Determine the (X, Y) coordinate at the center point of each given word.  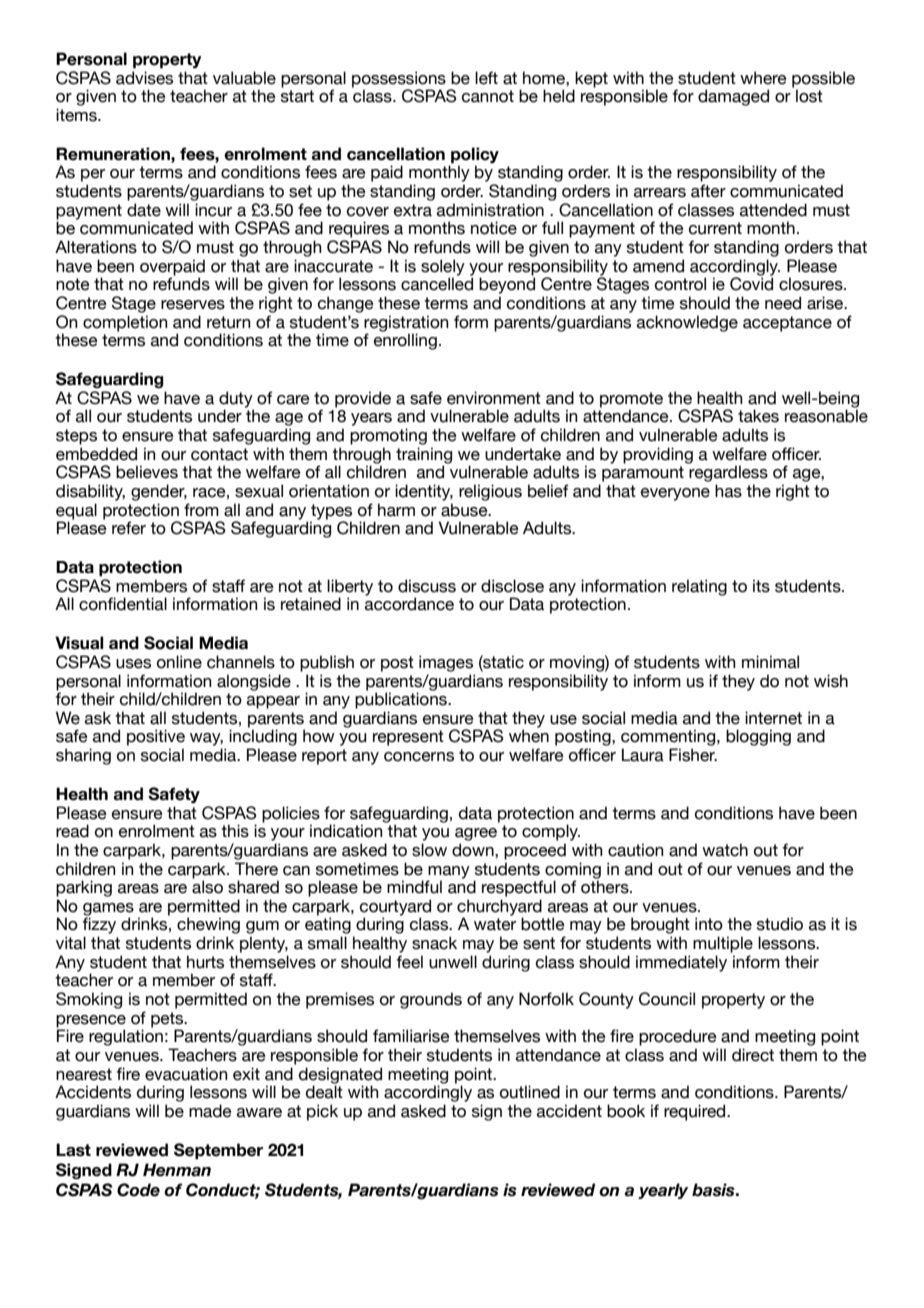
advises (144, 78)
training (424, 456)
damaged (733, 97)
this (235, 831)
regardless (728, 473)
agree (476, 834)
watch (725, 850)
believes (147, 472)
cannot (488, 96)
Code (138, 1190)
